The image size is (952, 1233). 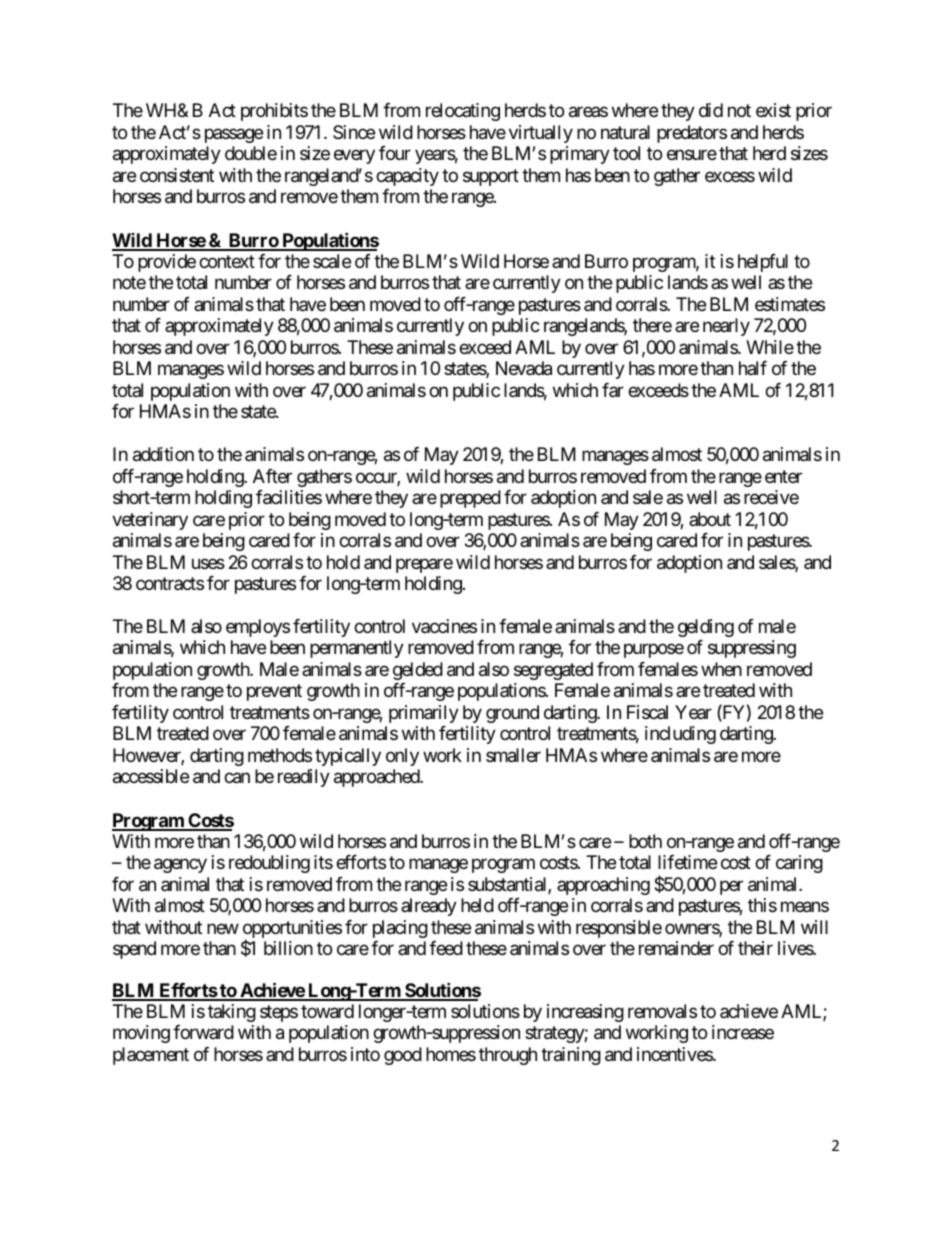 What do you see at coordinates (227, 261) in the page?
I see `context` at bounding box center [227, 261].
